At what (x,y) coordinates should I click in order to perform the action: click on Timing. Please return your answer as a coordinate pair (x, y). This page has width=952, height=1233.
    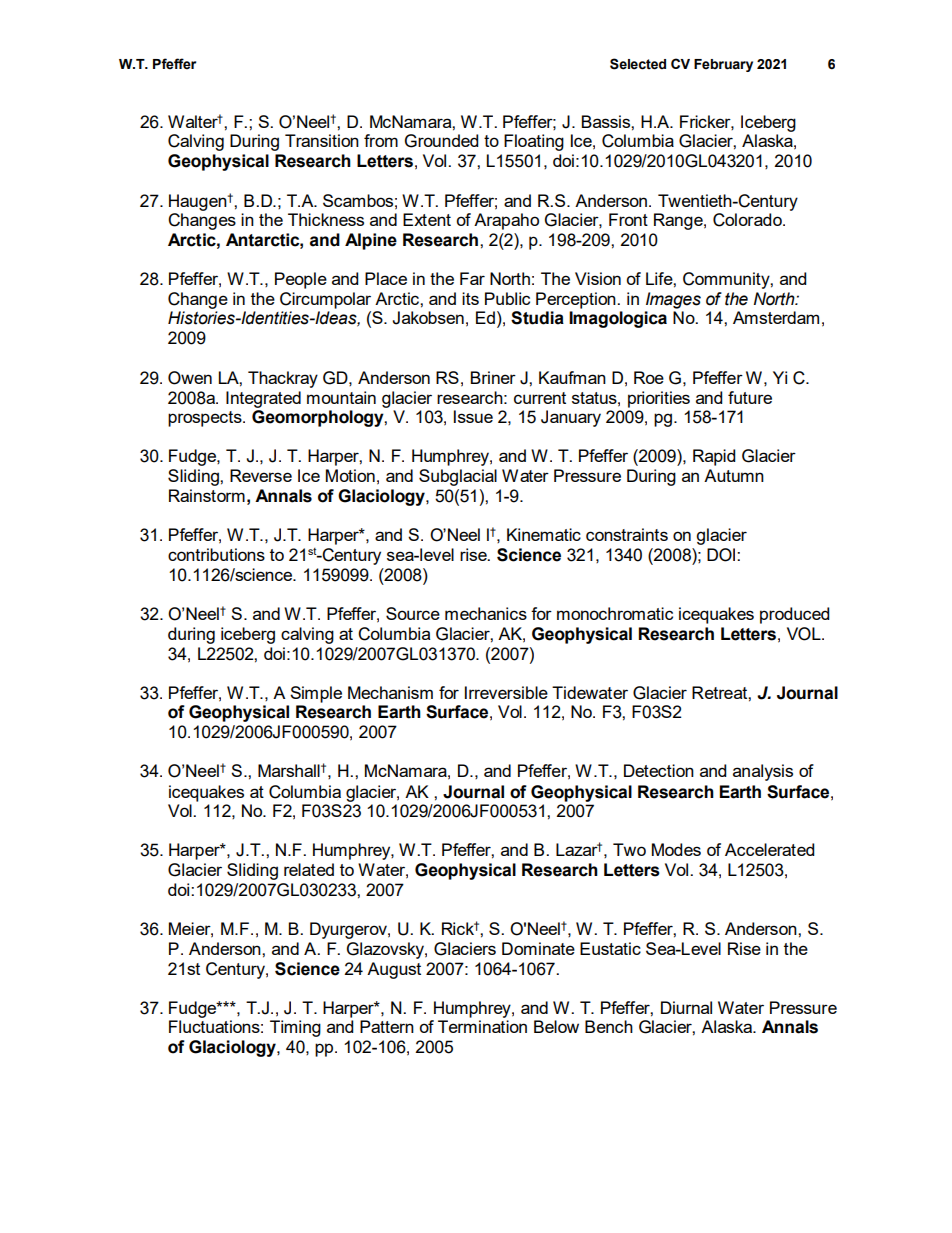
    Looking at the image, I should click on (295, 1028).
